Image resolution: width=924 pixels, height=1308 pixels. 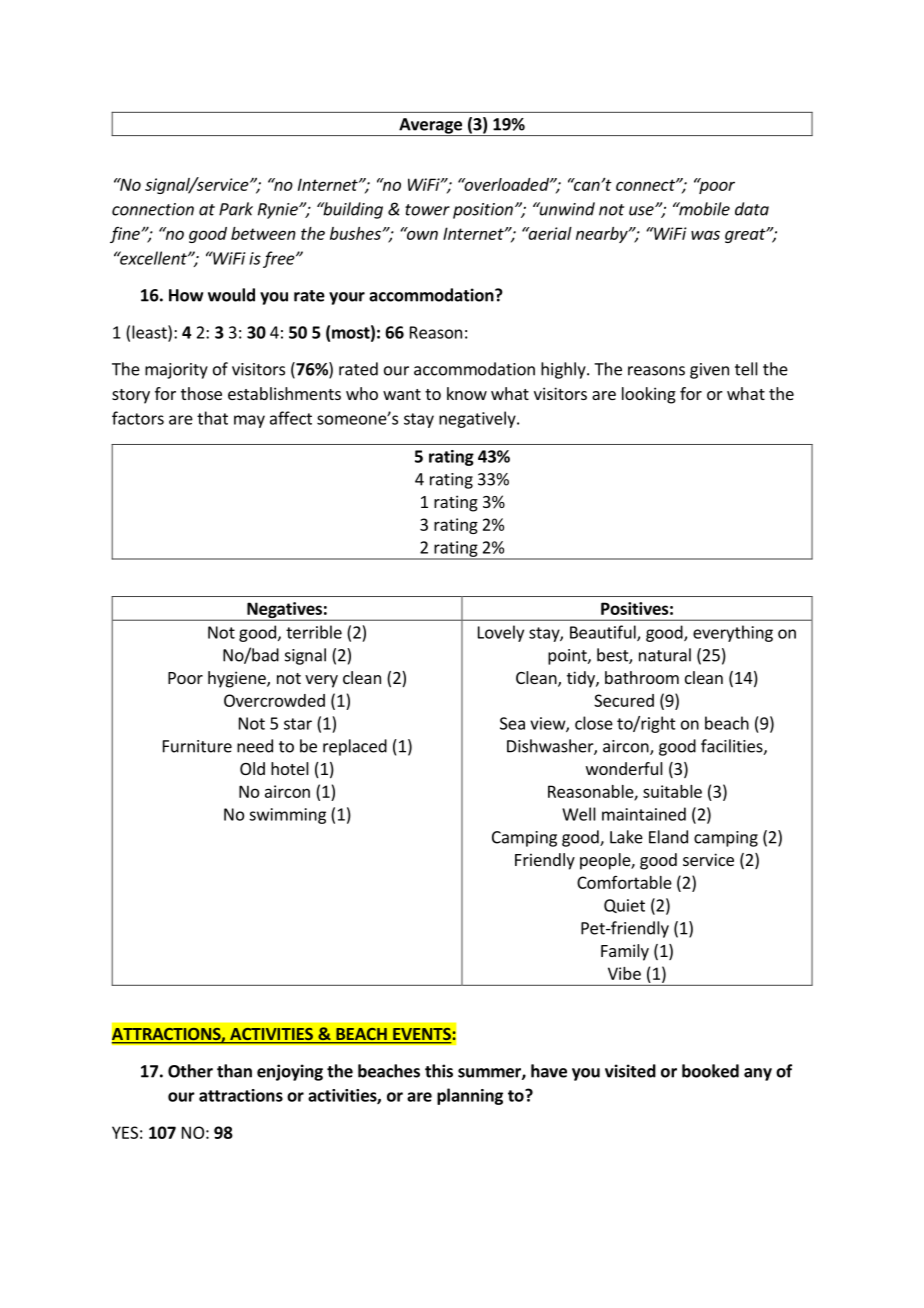 I want to click on EVENTS, so click(x=421, y=1035).
